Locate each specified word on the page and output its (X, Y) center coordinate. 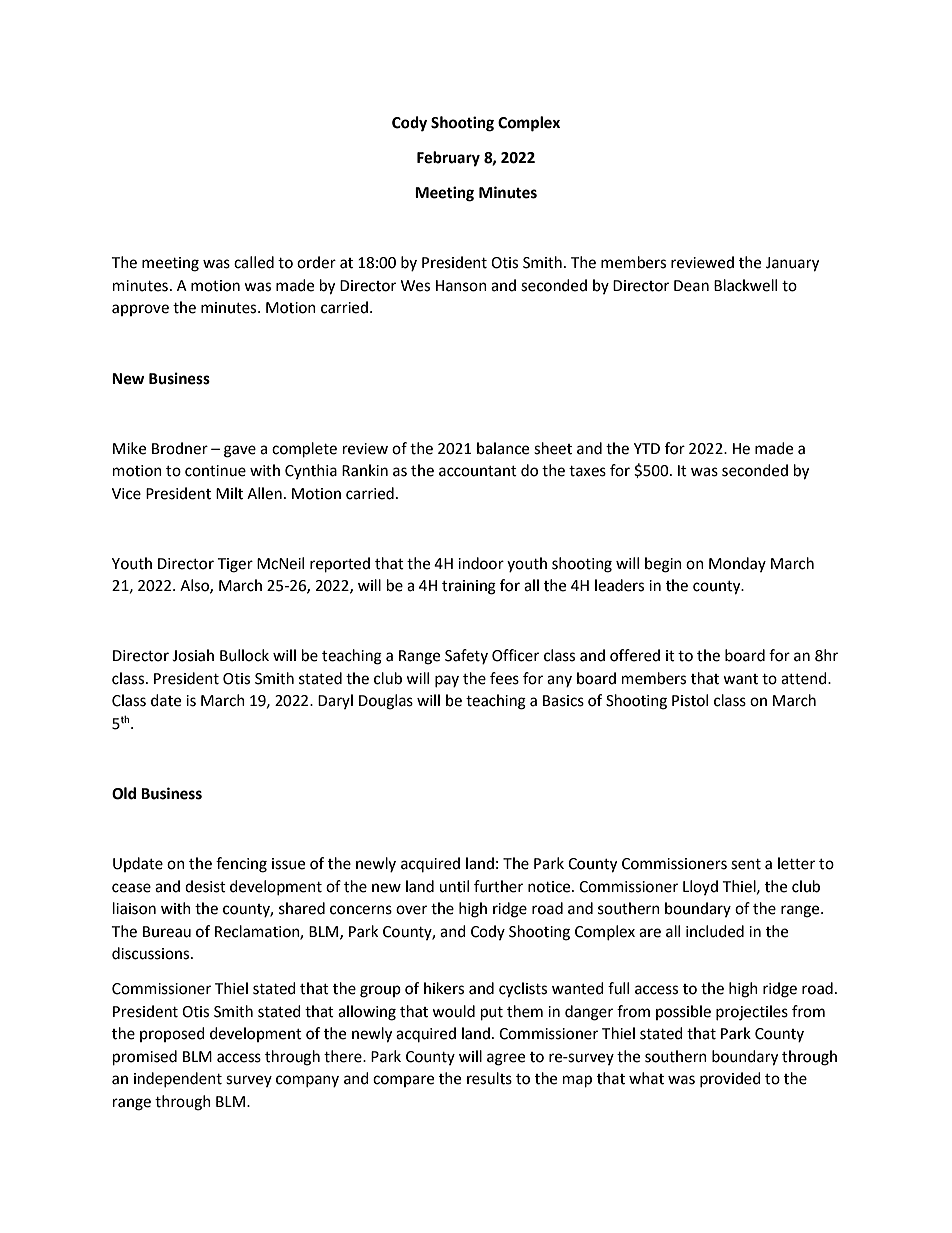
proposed (172, 1034)
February (448, 159)
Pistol (690, 700)
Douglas (386, 702)
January (792, 264)
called (254, 262)
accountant (478, 471)
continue (215, 471)
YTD (647, 448)
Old (124, 793)
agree (506, 1059)
